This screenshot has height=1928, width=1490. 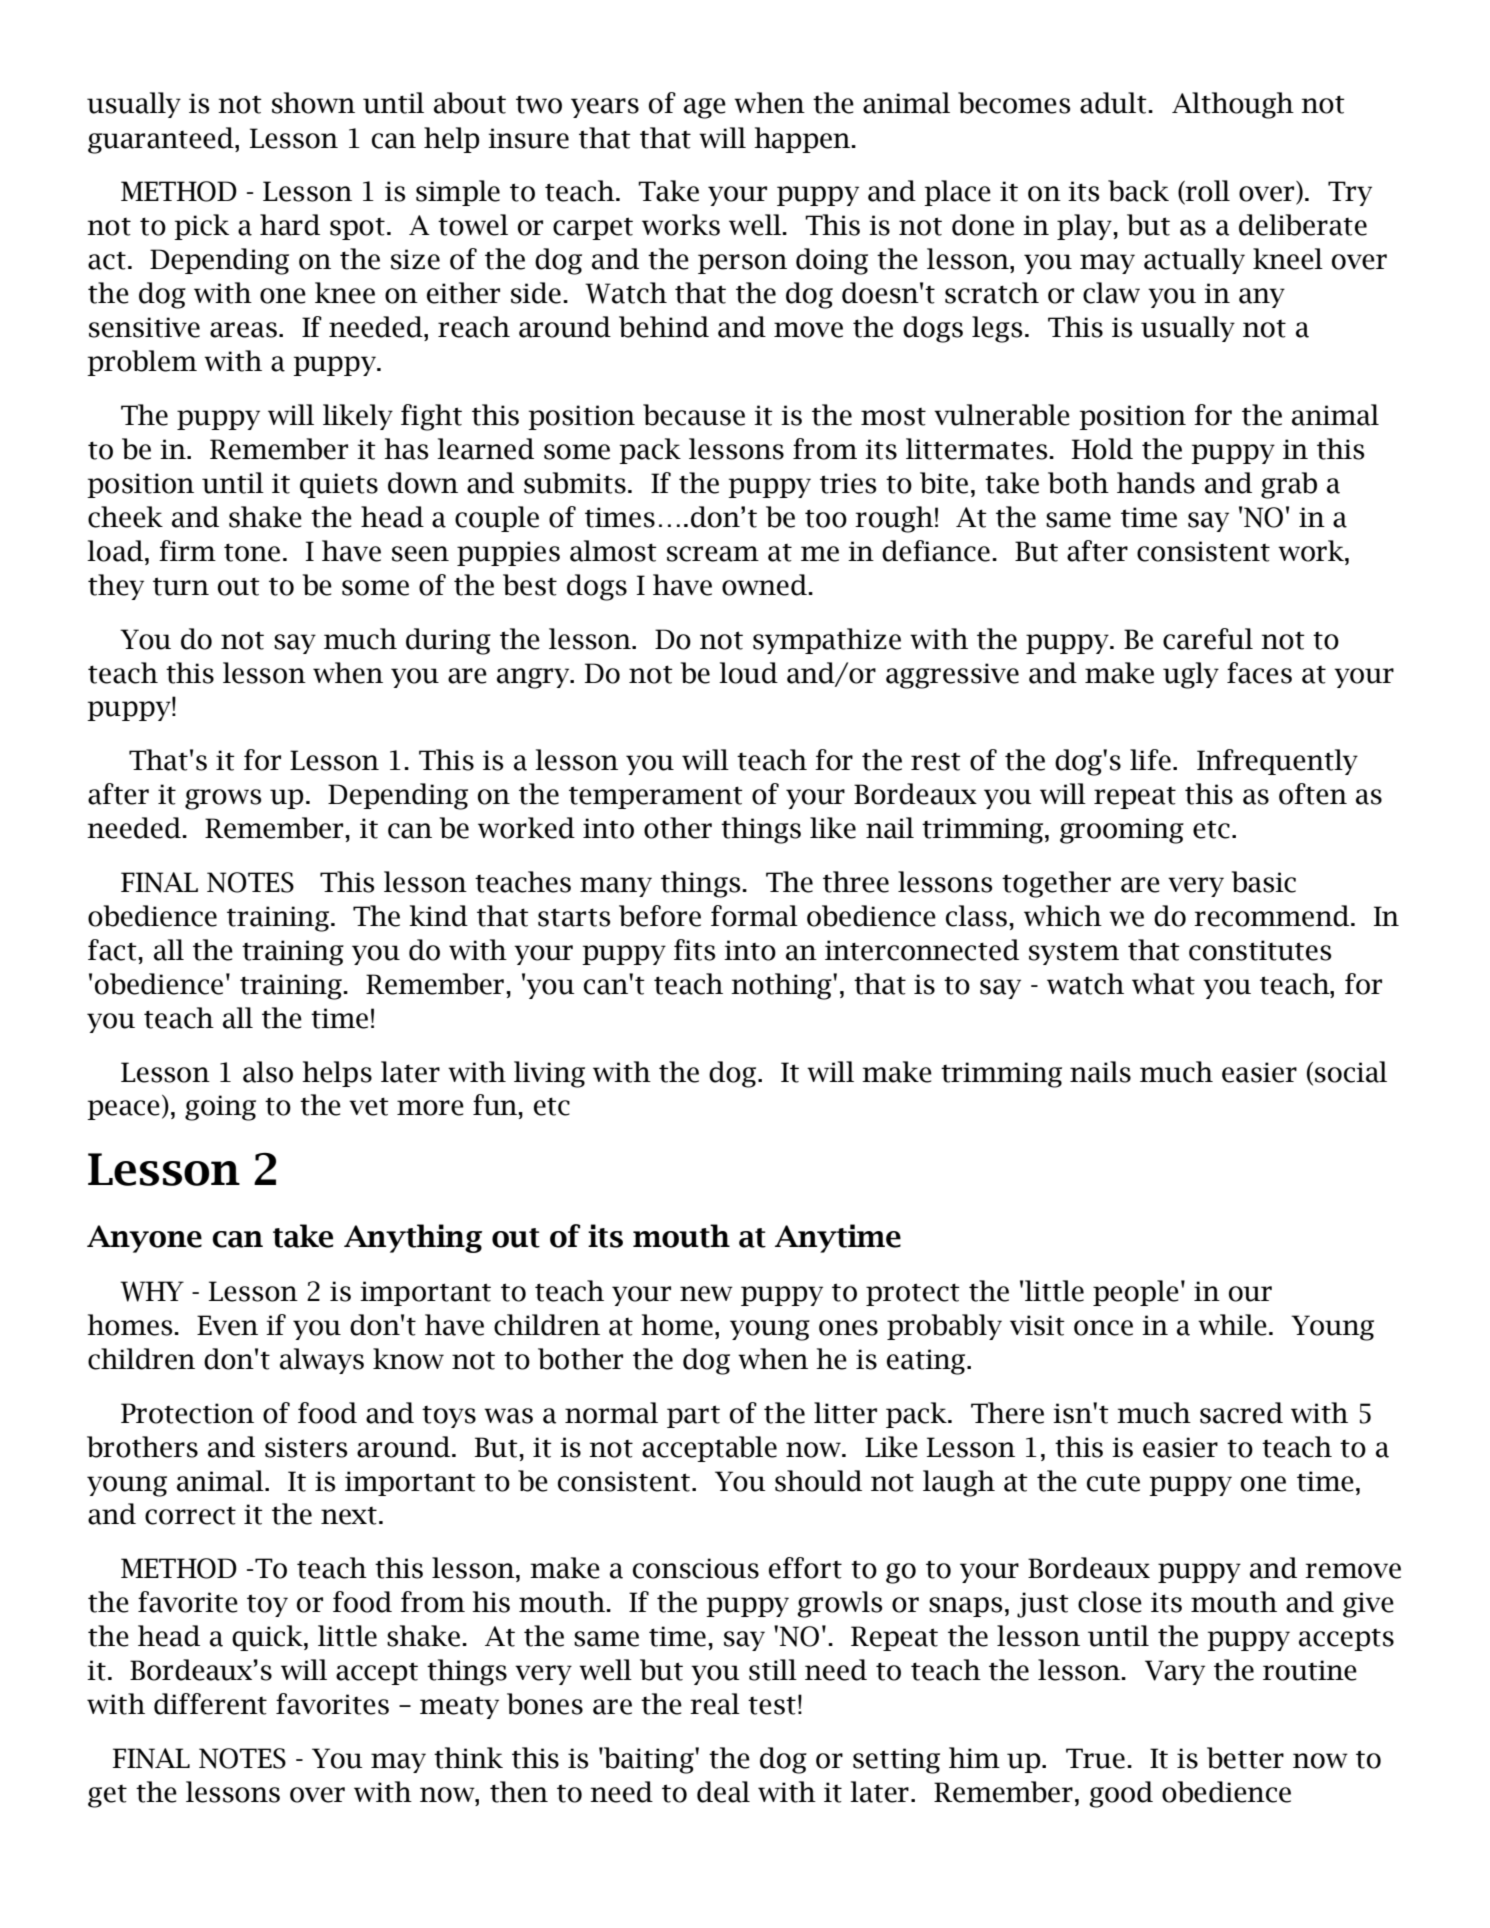 I want to click on happen, so click(x=803, y=140).
